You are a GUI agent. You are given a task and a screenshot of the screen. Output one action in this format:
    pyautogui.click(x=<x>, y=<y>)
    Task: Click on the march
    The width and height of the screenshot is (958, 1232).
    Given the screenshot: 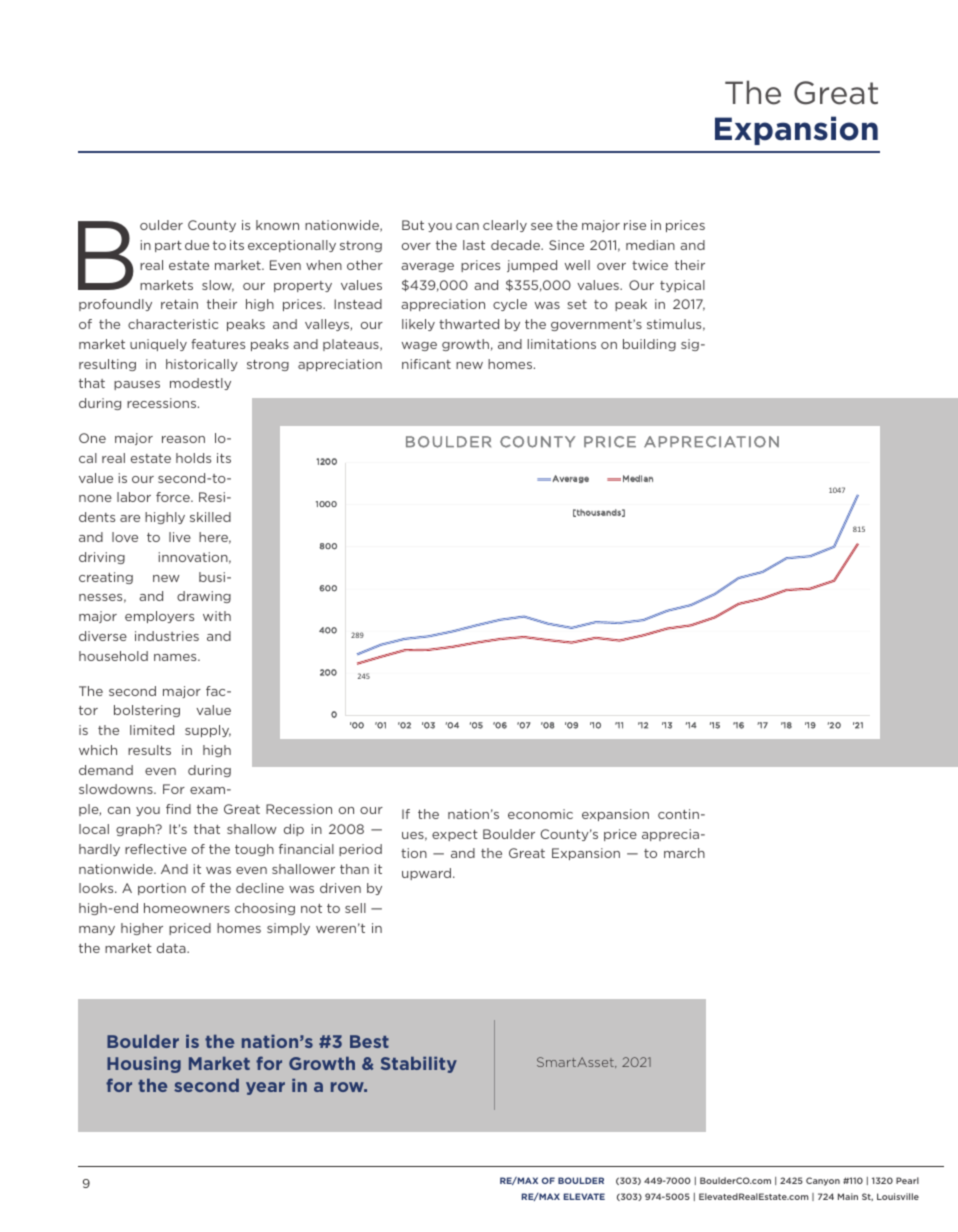 What is the action you would take?
    pyautogui.click(x=684, y=853)
